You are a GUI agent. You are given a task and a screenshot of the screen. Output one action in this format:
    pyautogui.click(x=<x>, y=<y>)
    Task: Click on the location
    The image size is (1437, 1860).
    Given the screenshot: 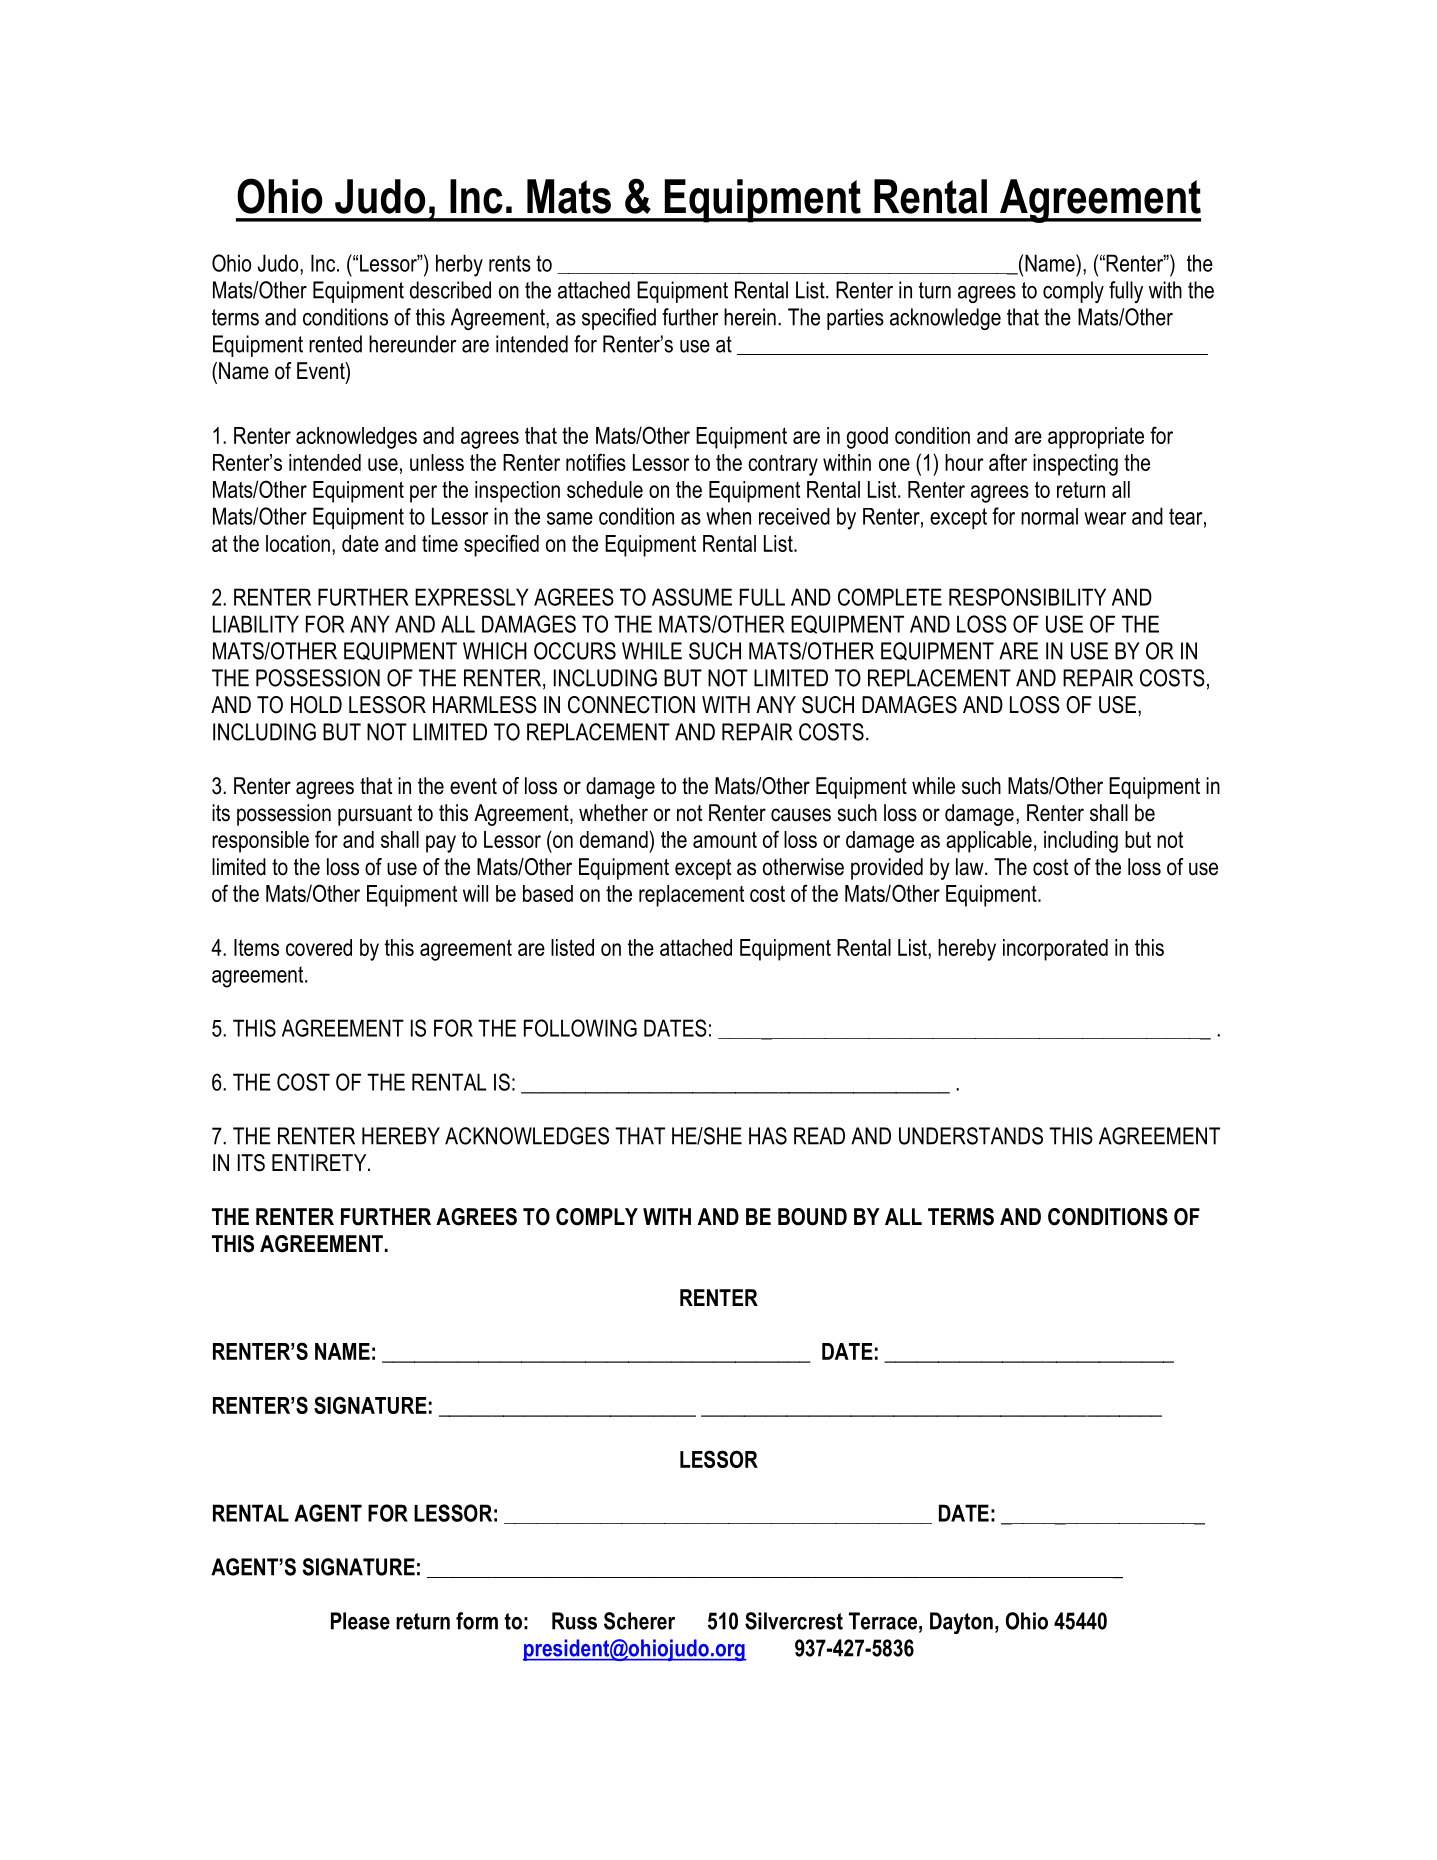 What is the action you would take?
    pyautogui.click(x=298, y=543)
